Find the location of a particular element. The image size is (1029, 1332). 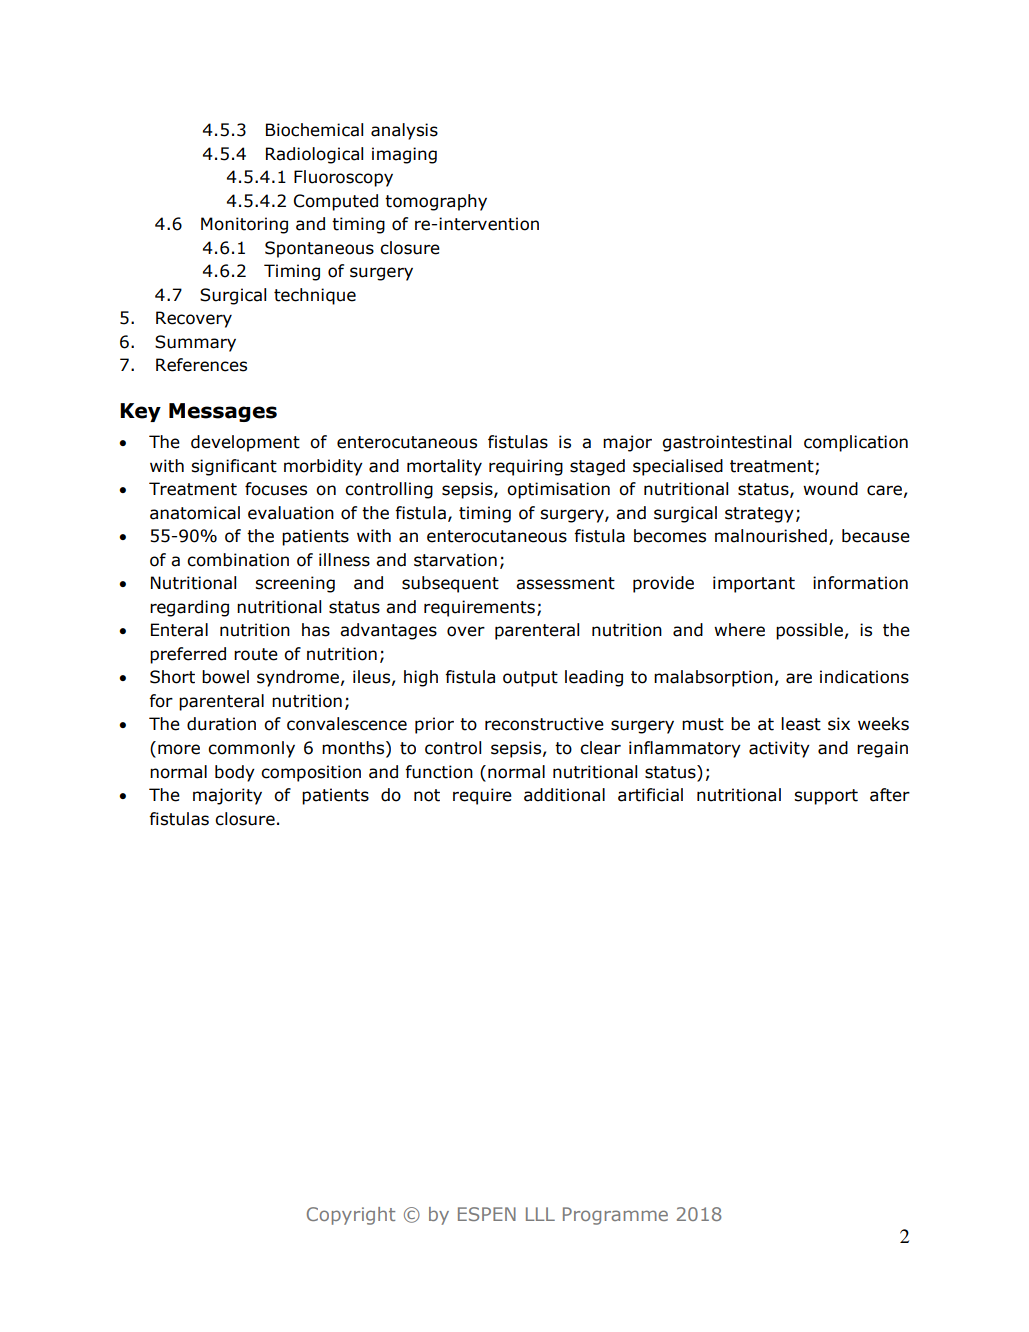

optimisation is located at coordinates (558, 490).
